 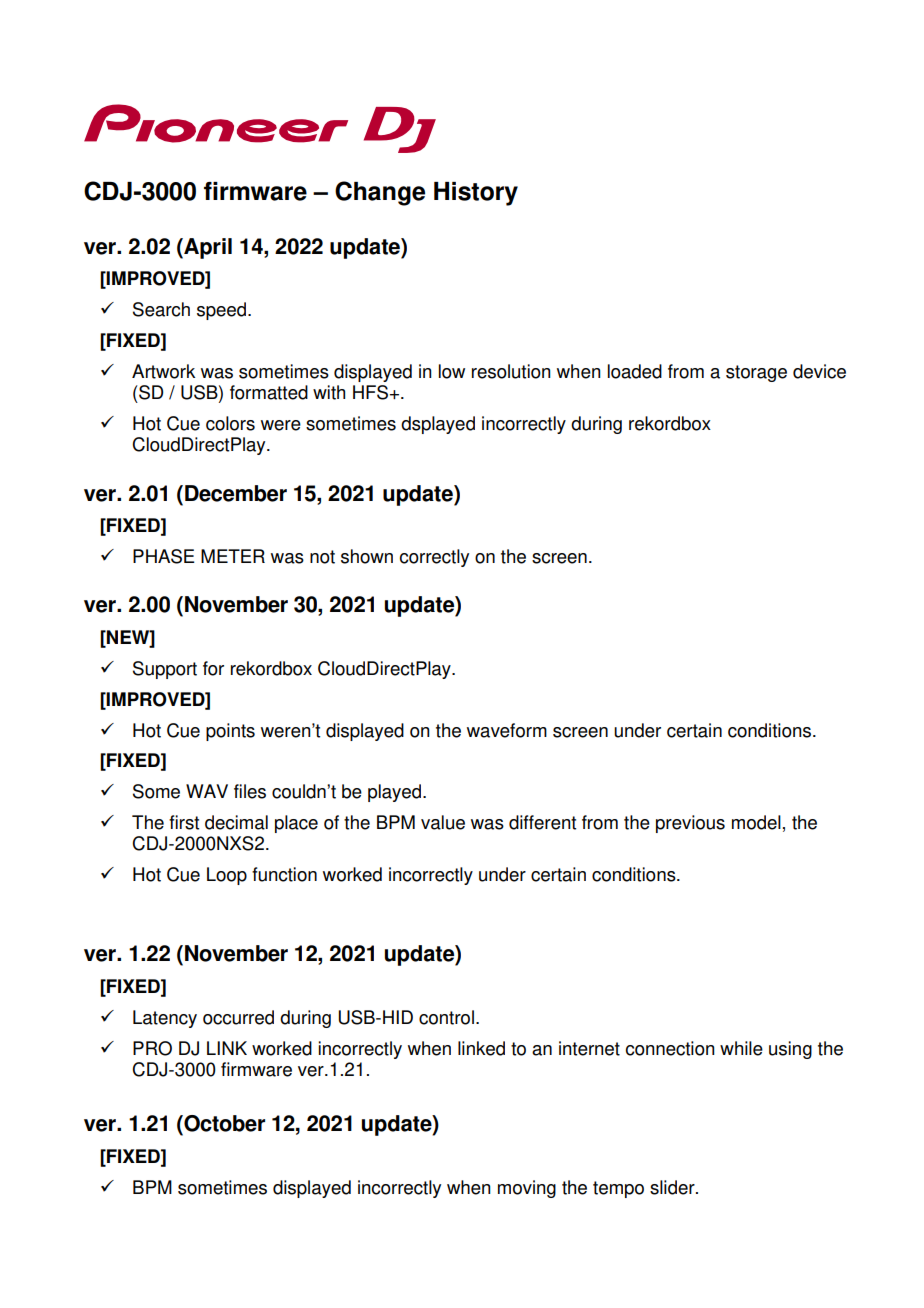 What do you see at coordinates (819, 371) in the page?
I see `device` at bounding box center [819, 371].
